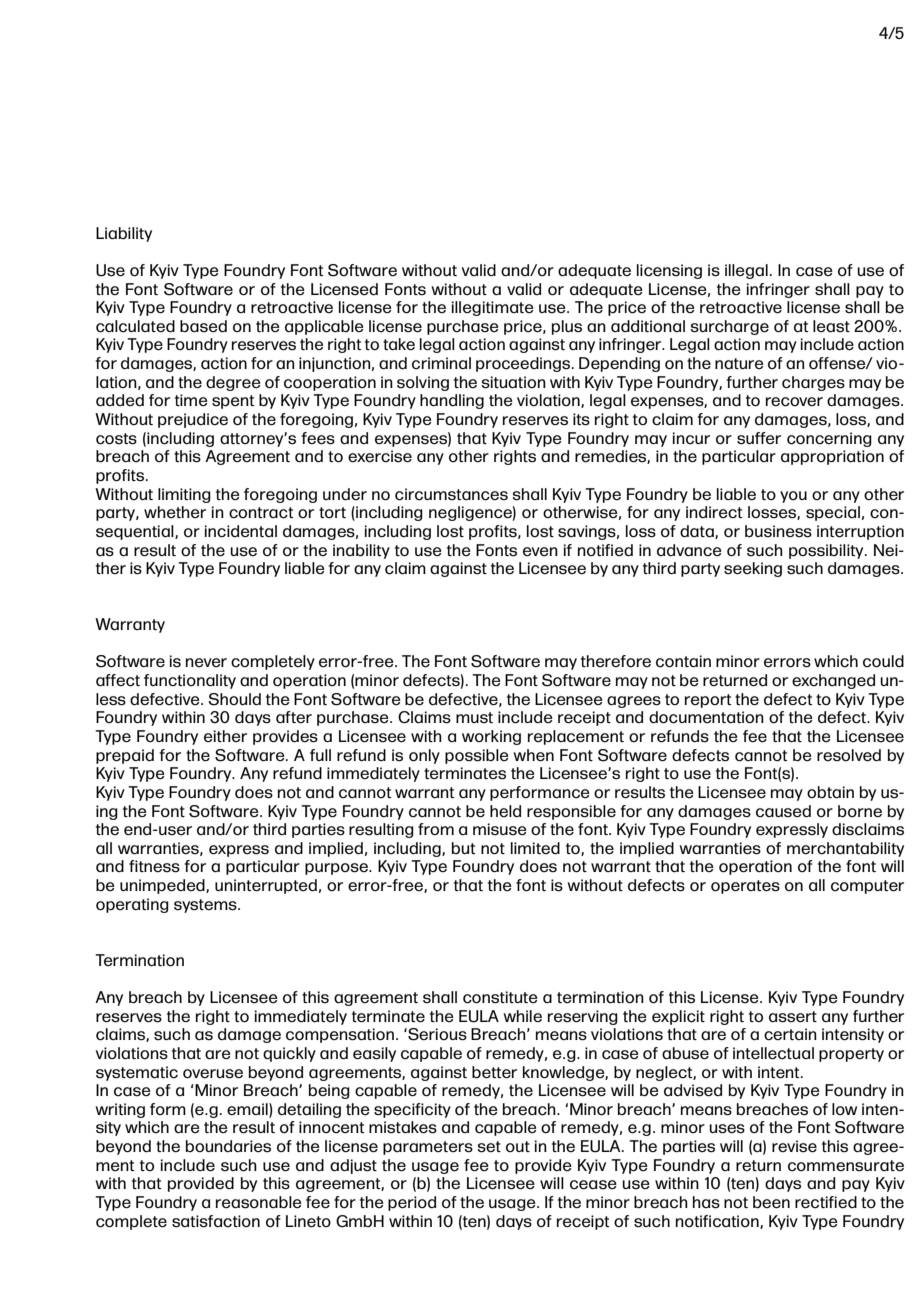  What do you see at coordinates (783, 811) in the page?
I see `caused` at bounding box center [783, 811].
